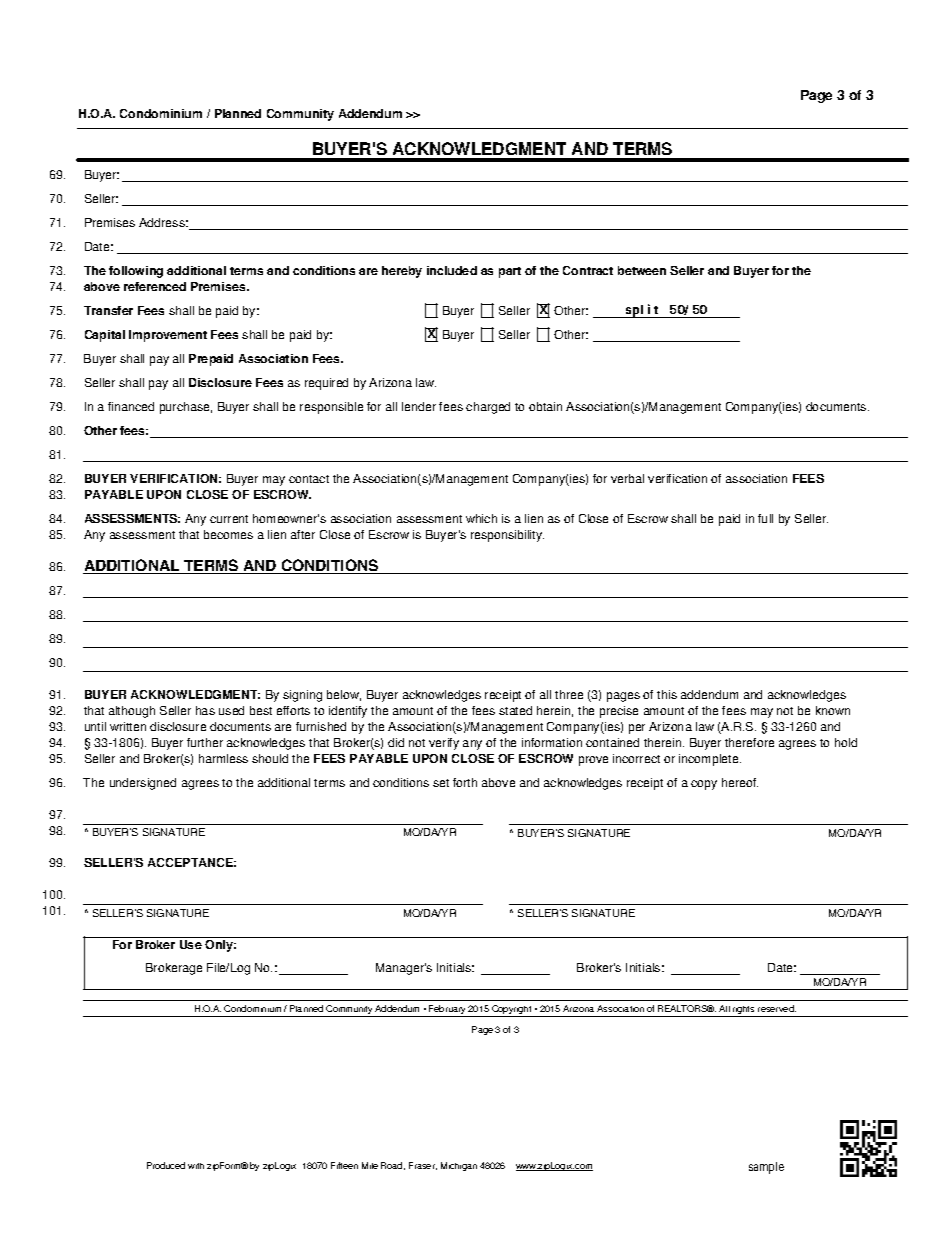 The height and width of the page is (1233, 952). What do you see at coordinates (459, 1166) in the page?
I see `Michigan` at bounding box center [459, 1166].
